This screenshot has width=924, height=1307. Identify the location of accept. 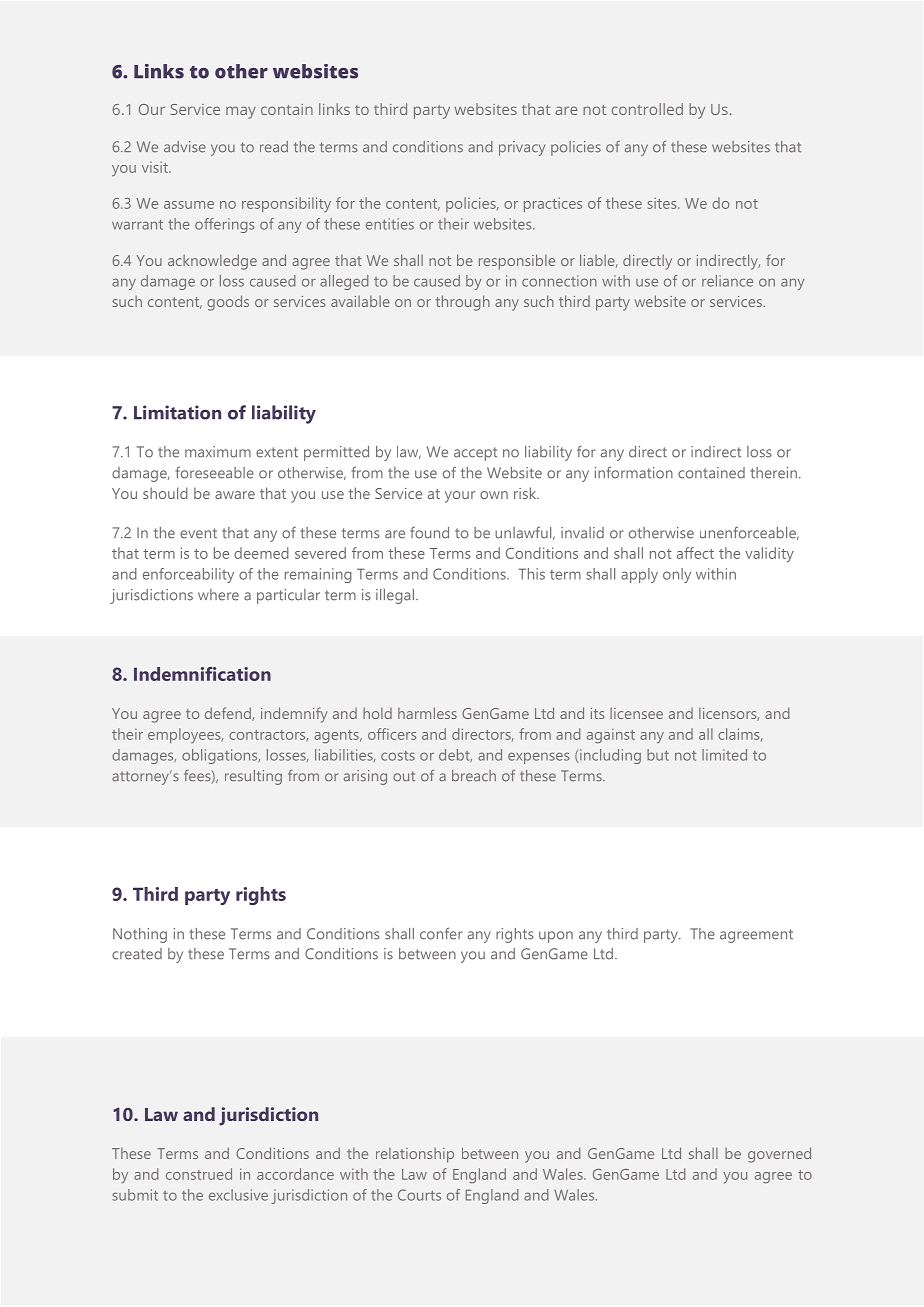
(475, 454).
